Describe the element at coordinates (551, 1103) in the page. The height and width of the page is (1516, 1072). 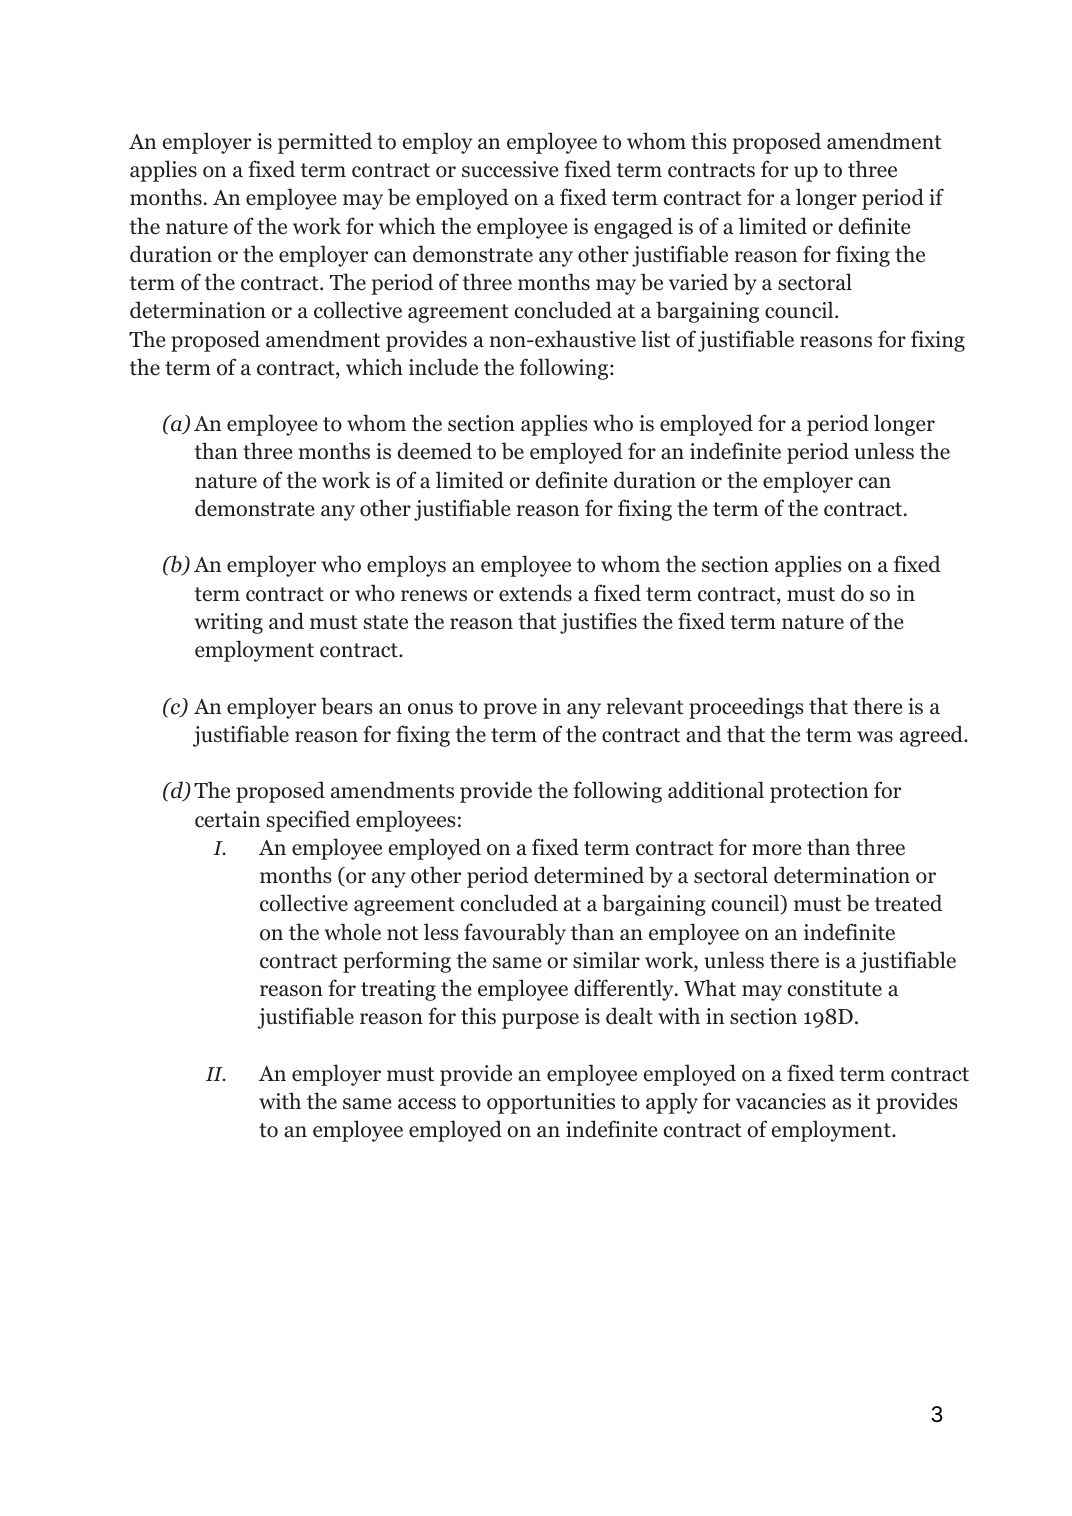
I see `opportunities` at that location.
